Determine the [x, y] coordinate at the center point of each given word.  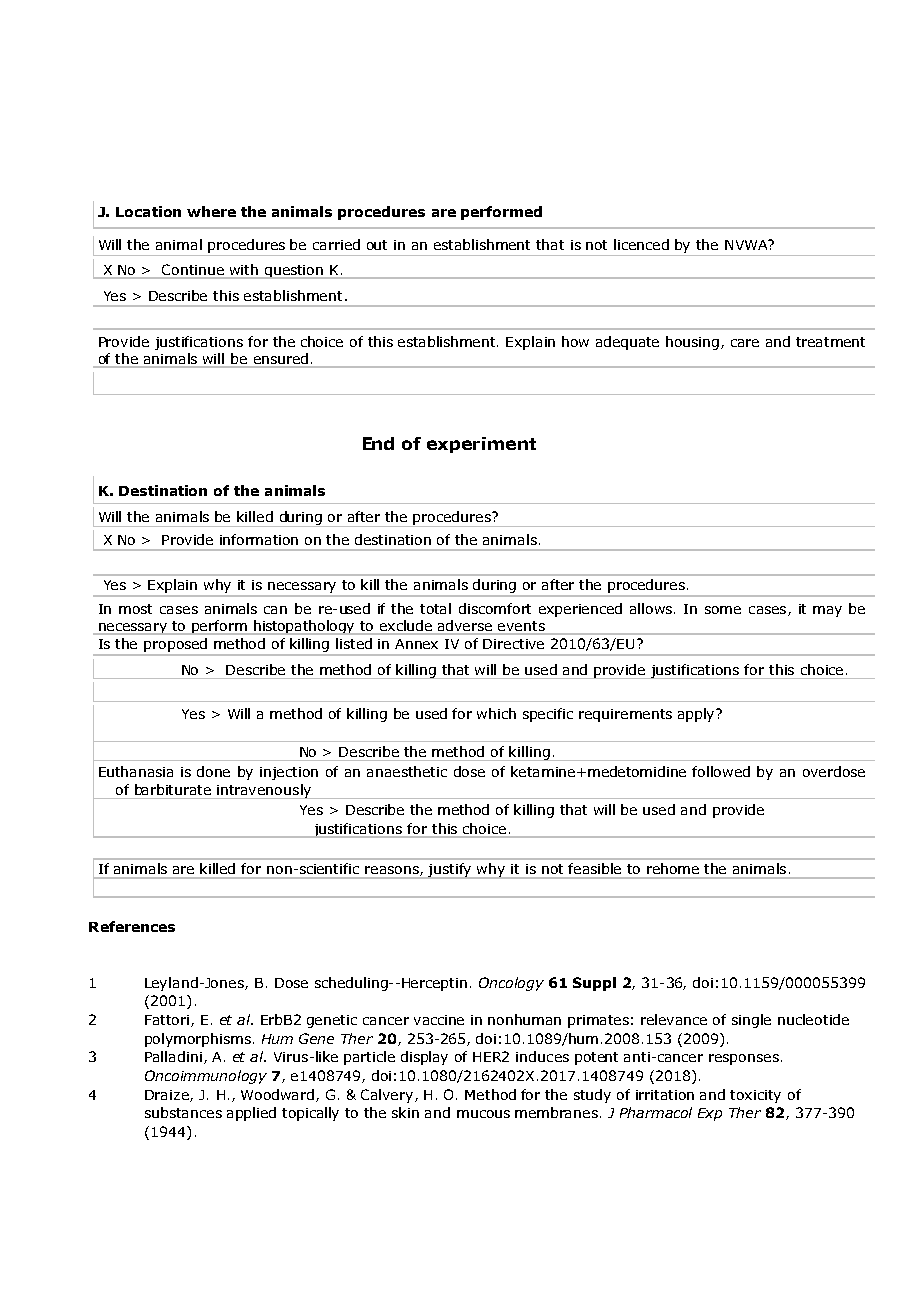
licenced [641, 244]
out [377, 245]
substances [183, 1112]
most [135, 609]
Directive [513, 644]
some [723, 610]
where [211, 211]
